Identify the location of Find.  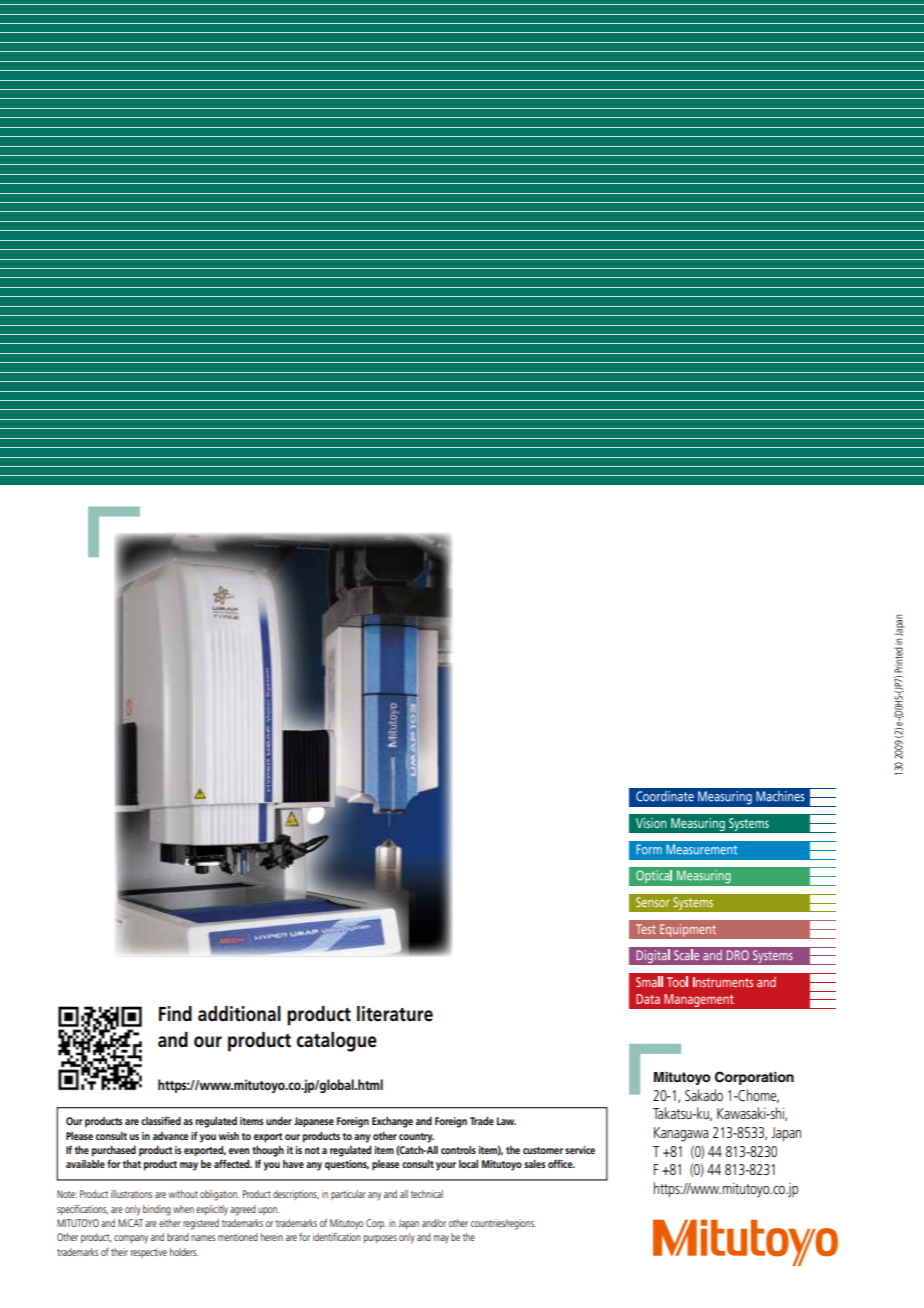
(175, 1014).
